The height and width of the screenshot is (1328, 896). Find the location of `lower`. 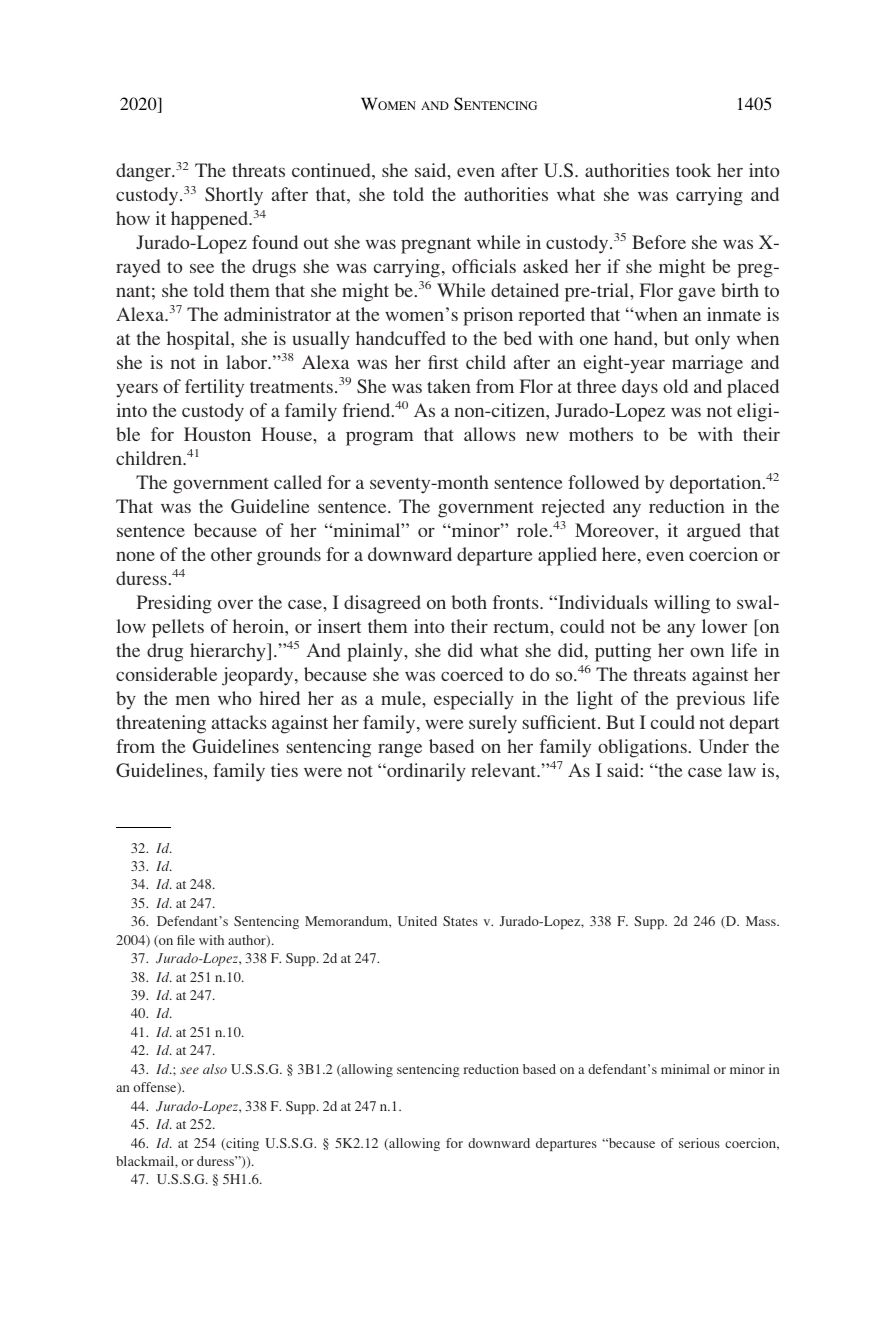

lower is located at coordinates (724, 626).
